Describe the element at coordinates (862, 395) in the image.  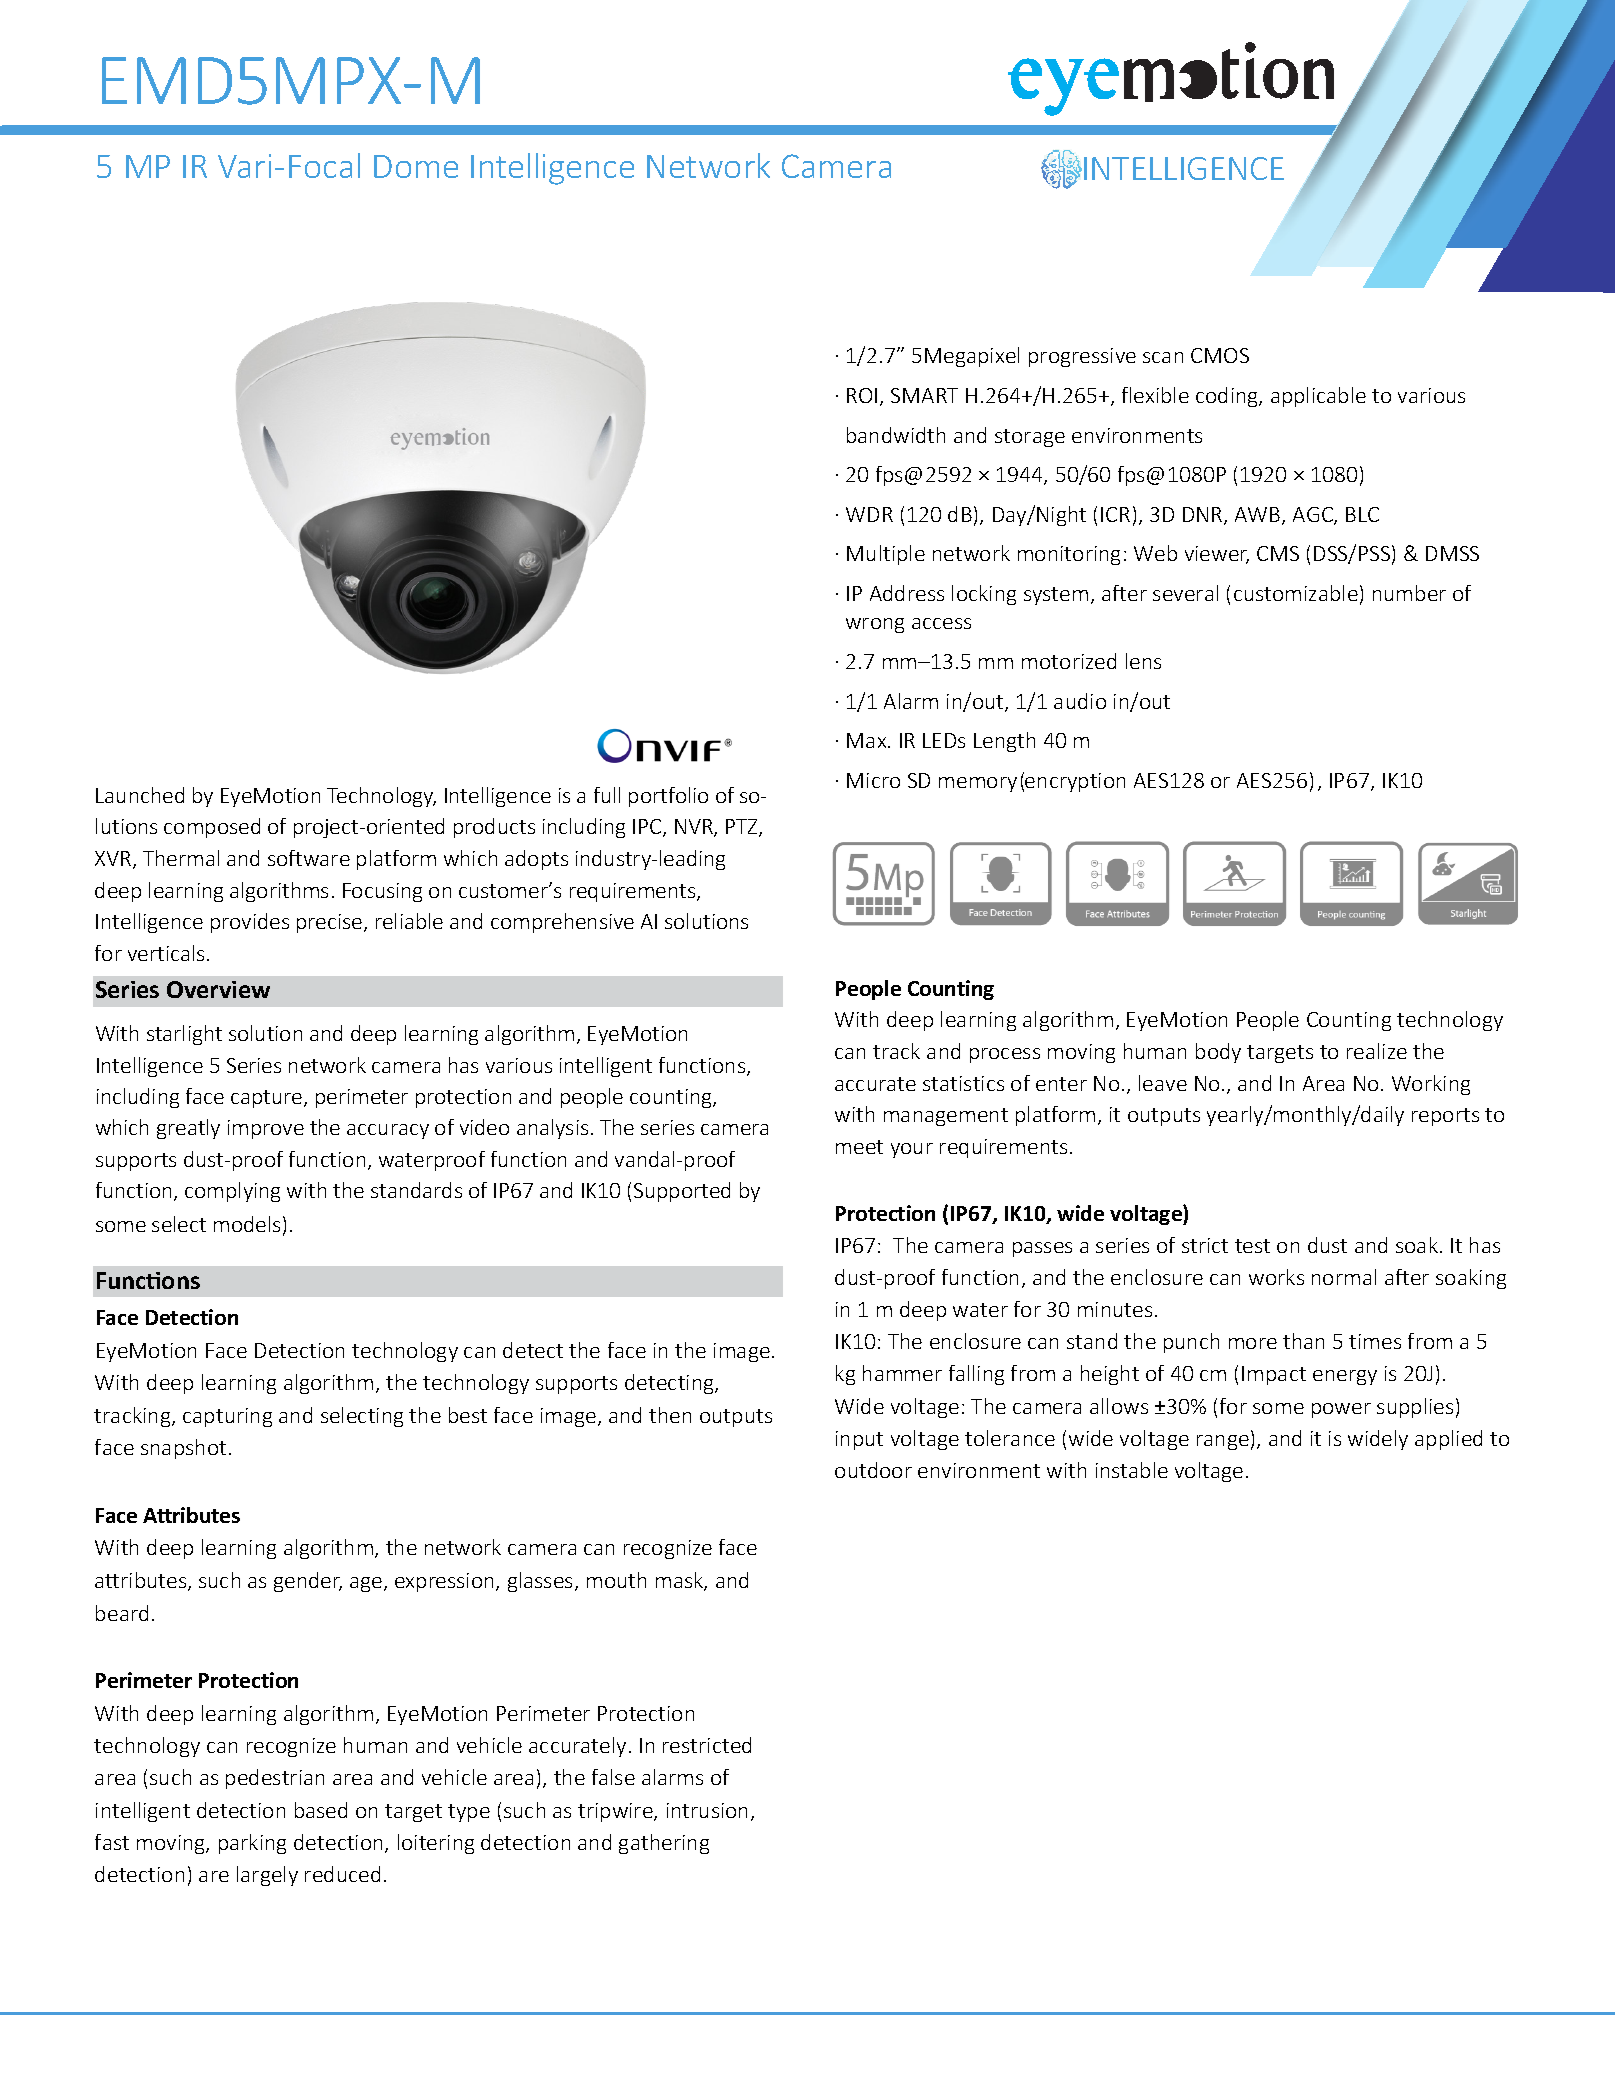
I see `ROI` at that location.
